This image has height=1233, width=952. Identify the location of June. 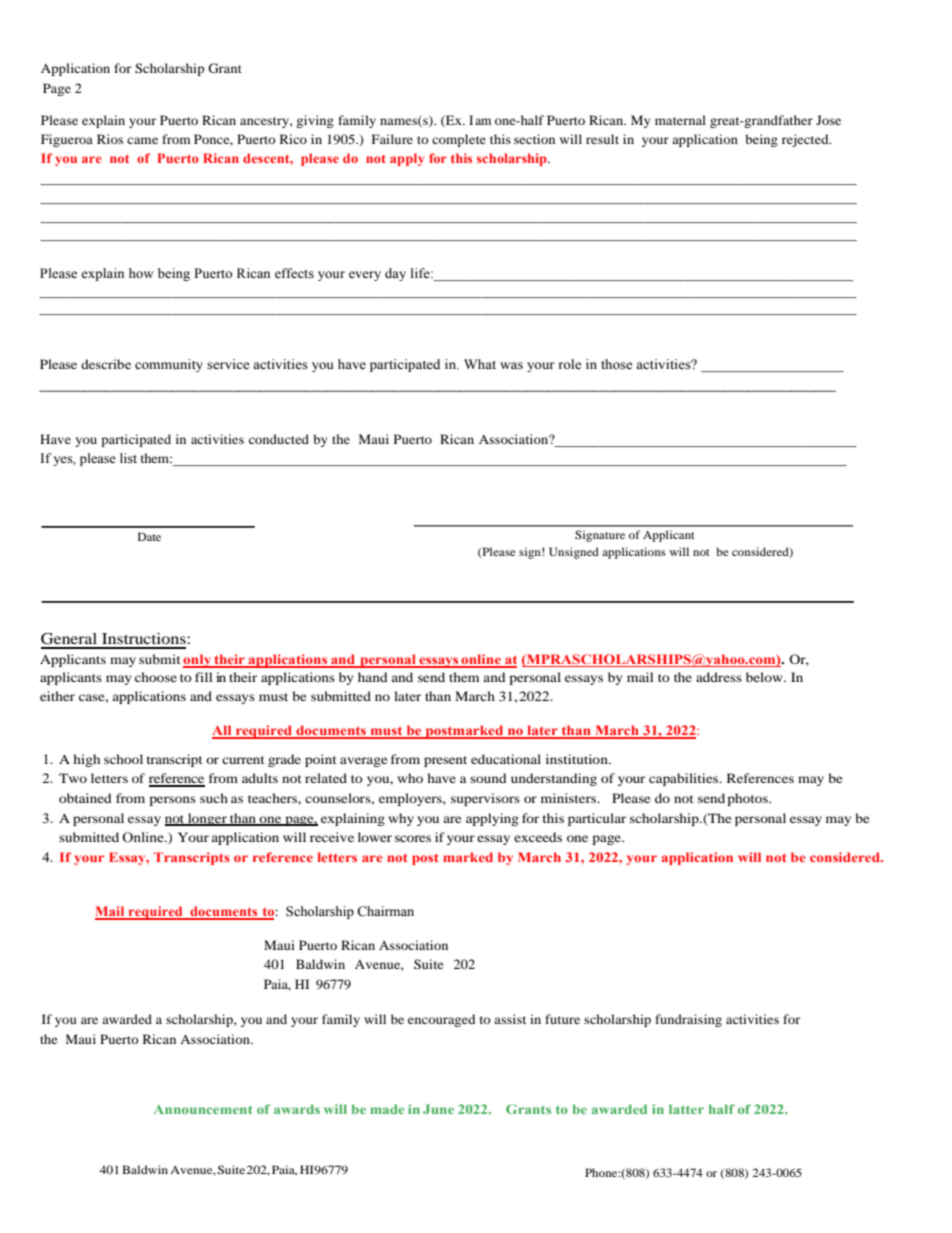
(438, 1109).
